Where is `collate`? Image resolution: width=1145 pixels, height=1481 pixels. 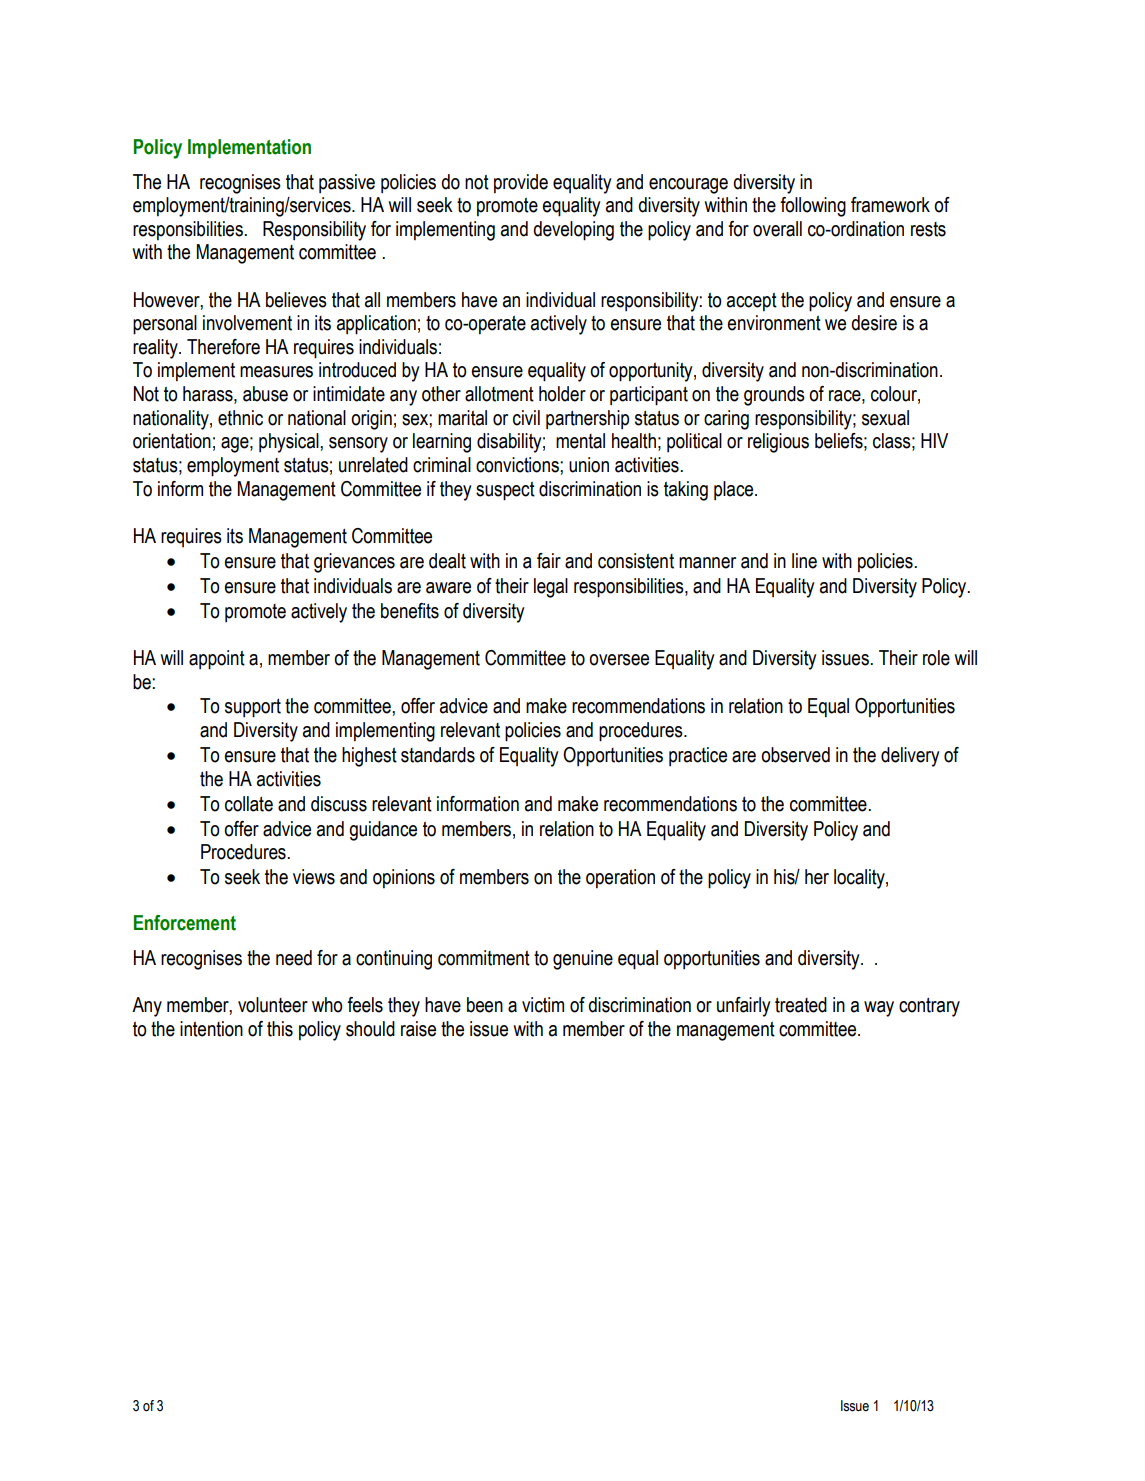 collate is located at coordinates (249, 804).
